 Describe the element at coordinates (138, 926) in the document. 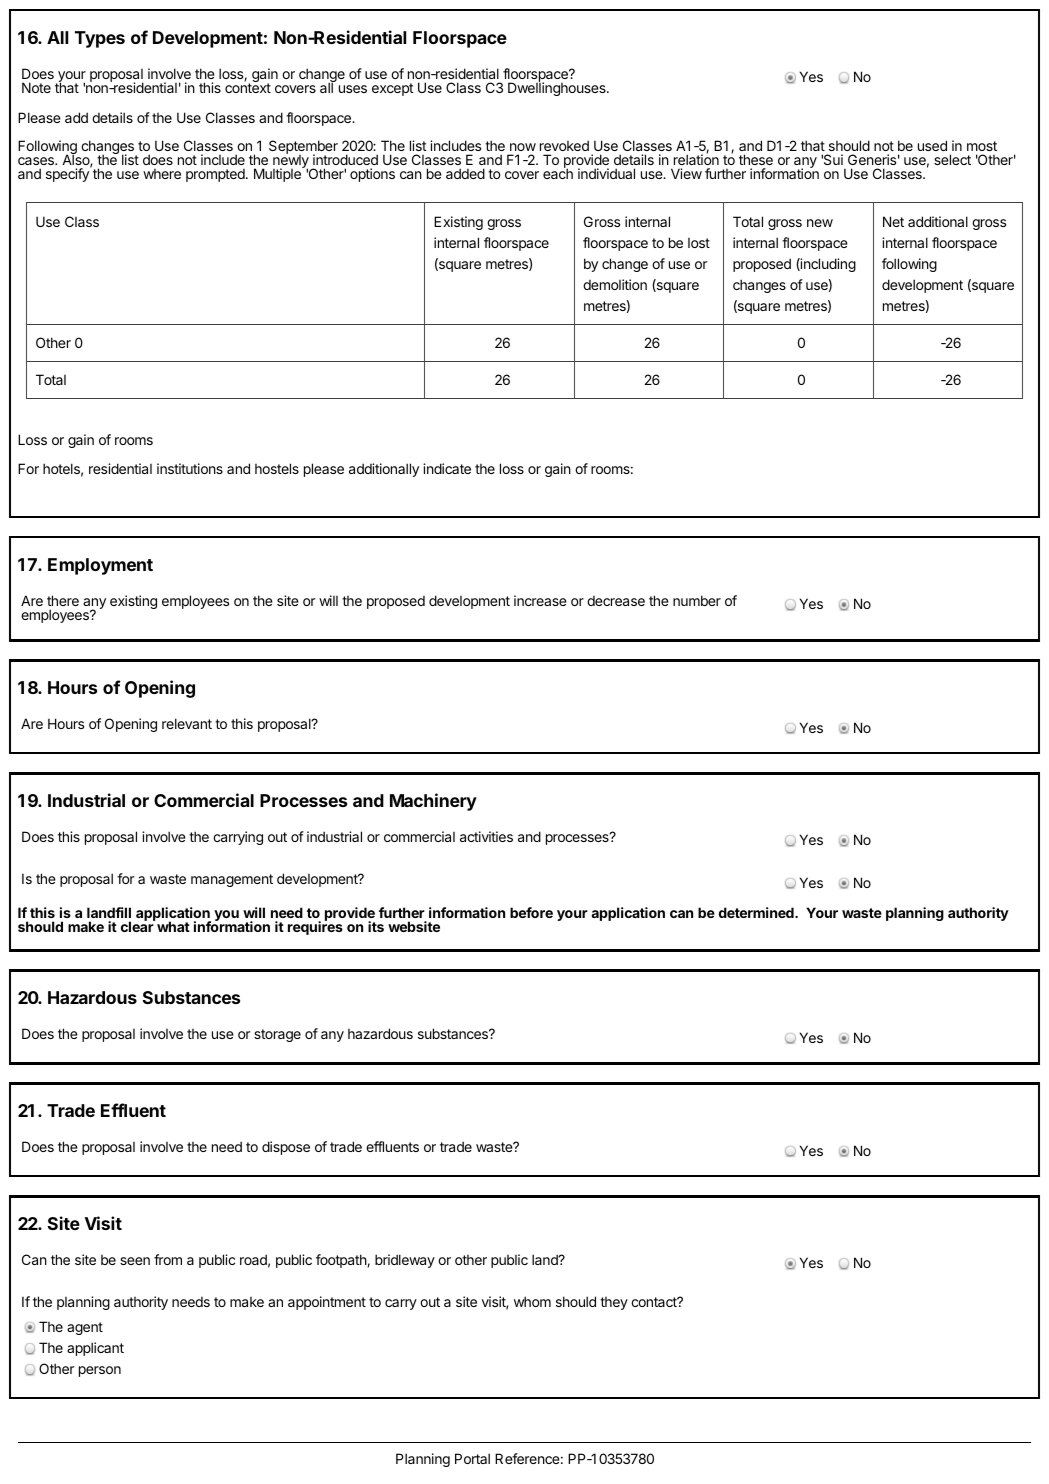

I see `clear` at that location.
